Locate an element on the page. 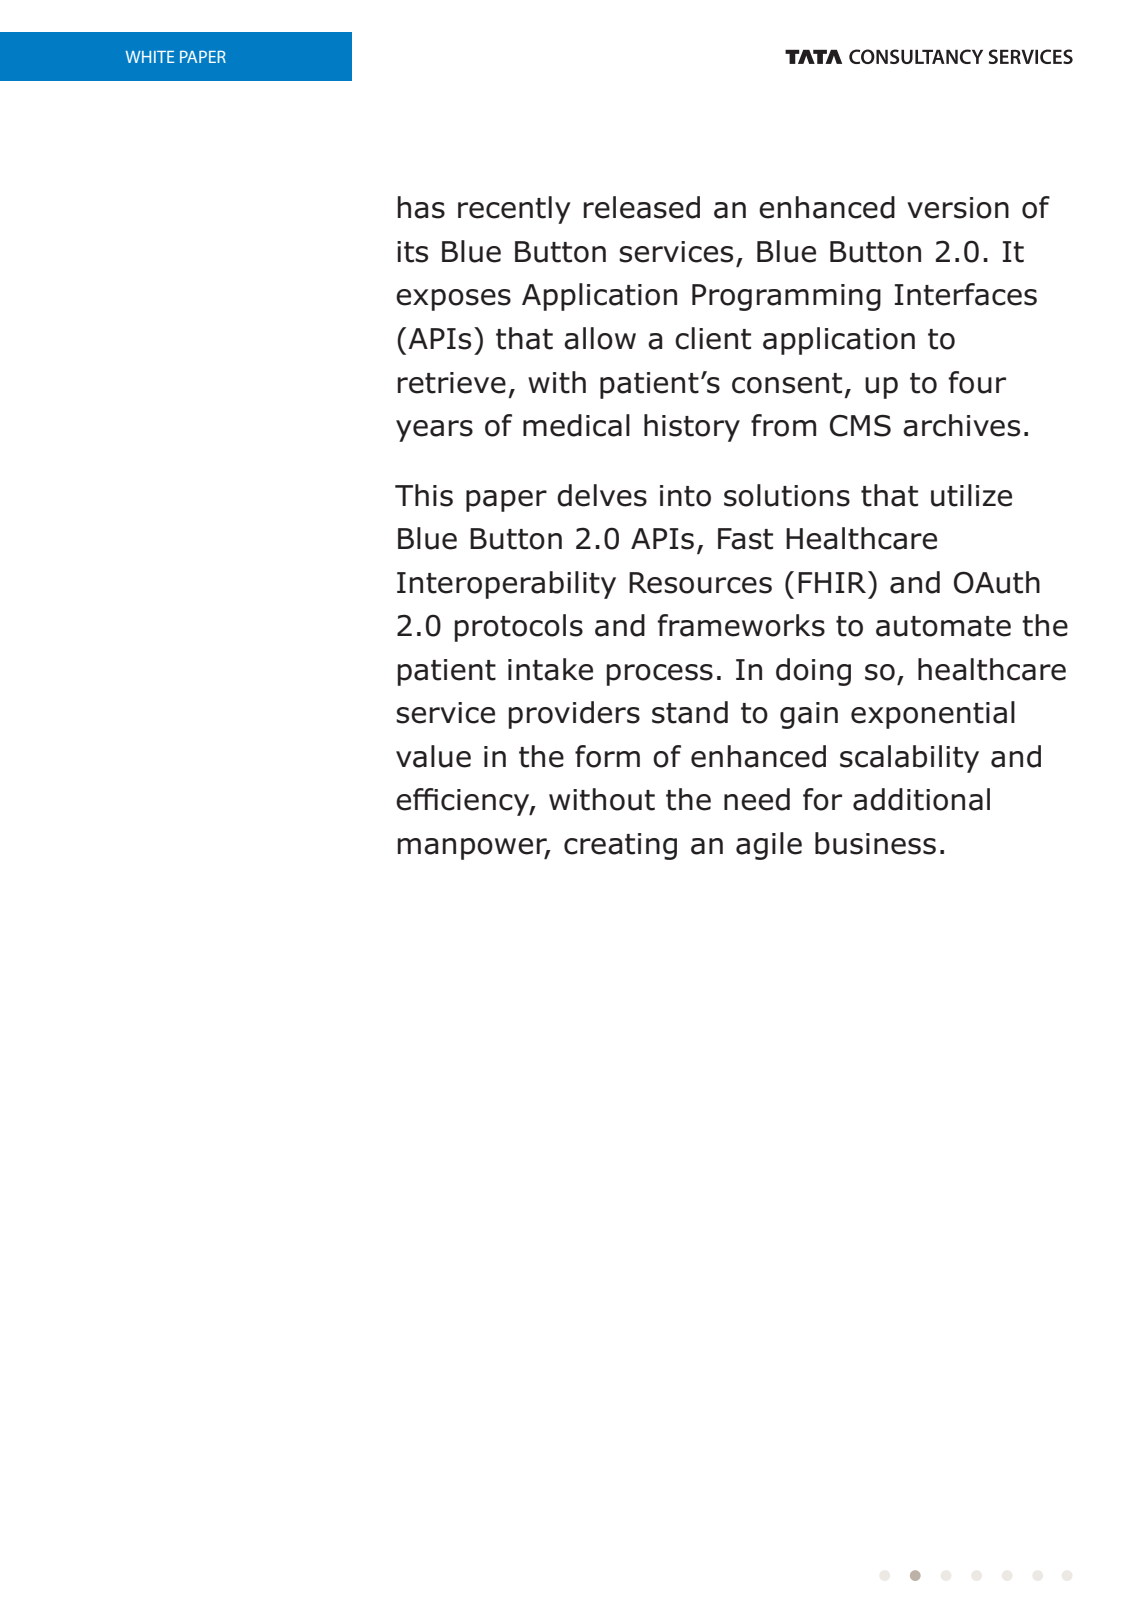  CMS is located at coordinates (860, 426).
